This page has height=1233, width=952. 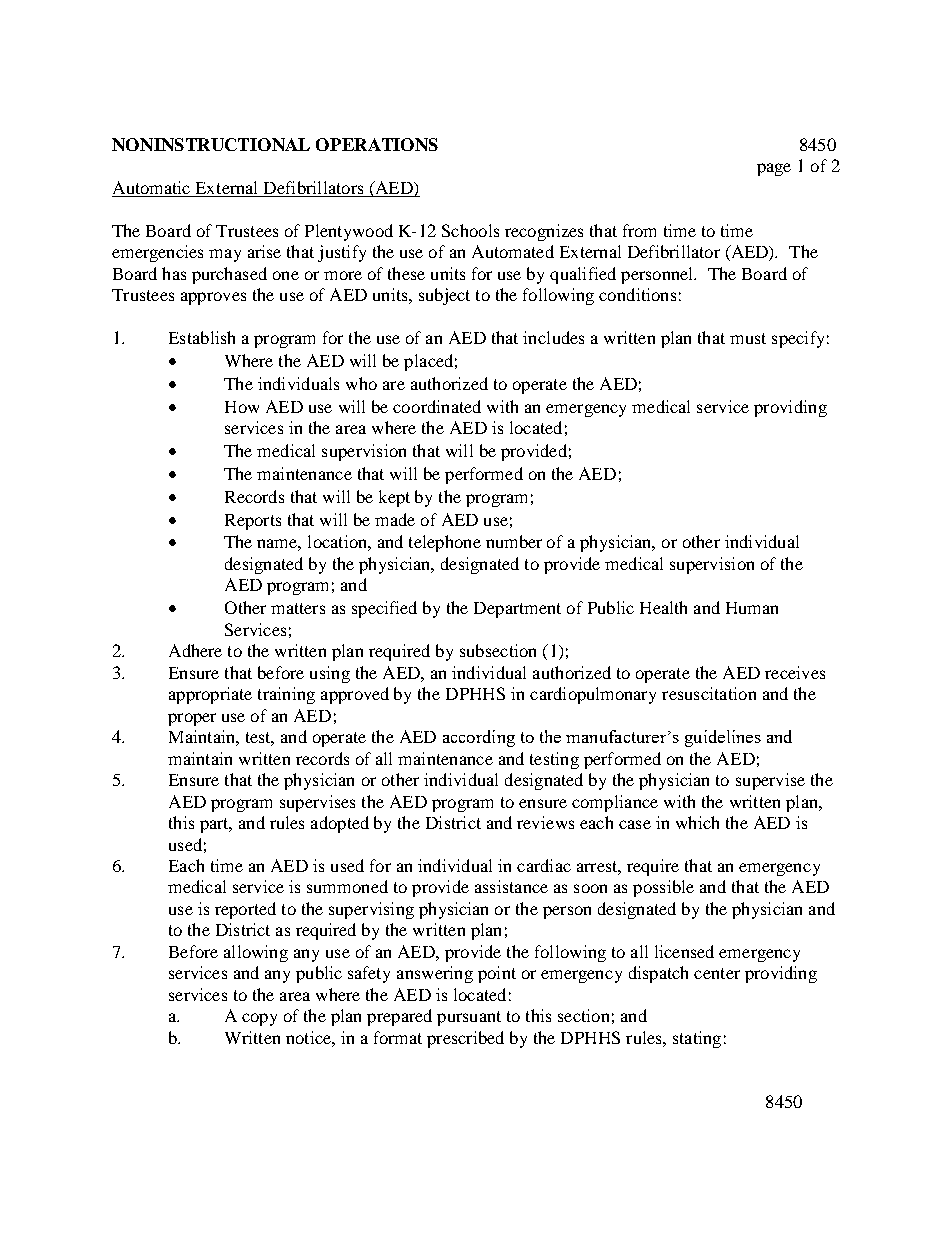 What do you see at coordinates (697, 1039) in the page?
I see `stating` at bounding box center [697, 1039].
